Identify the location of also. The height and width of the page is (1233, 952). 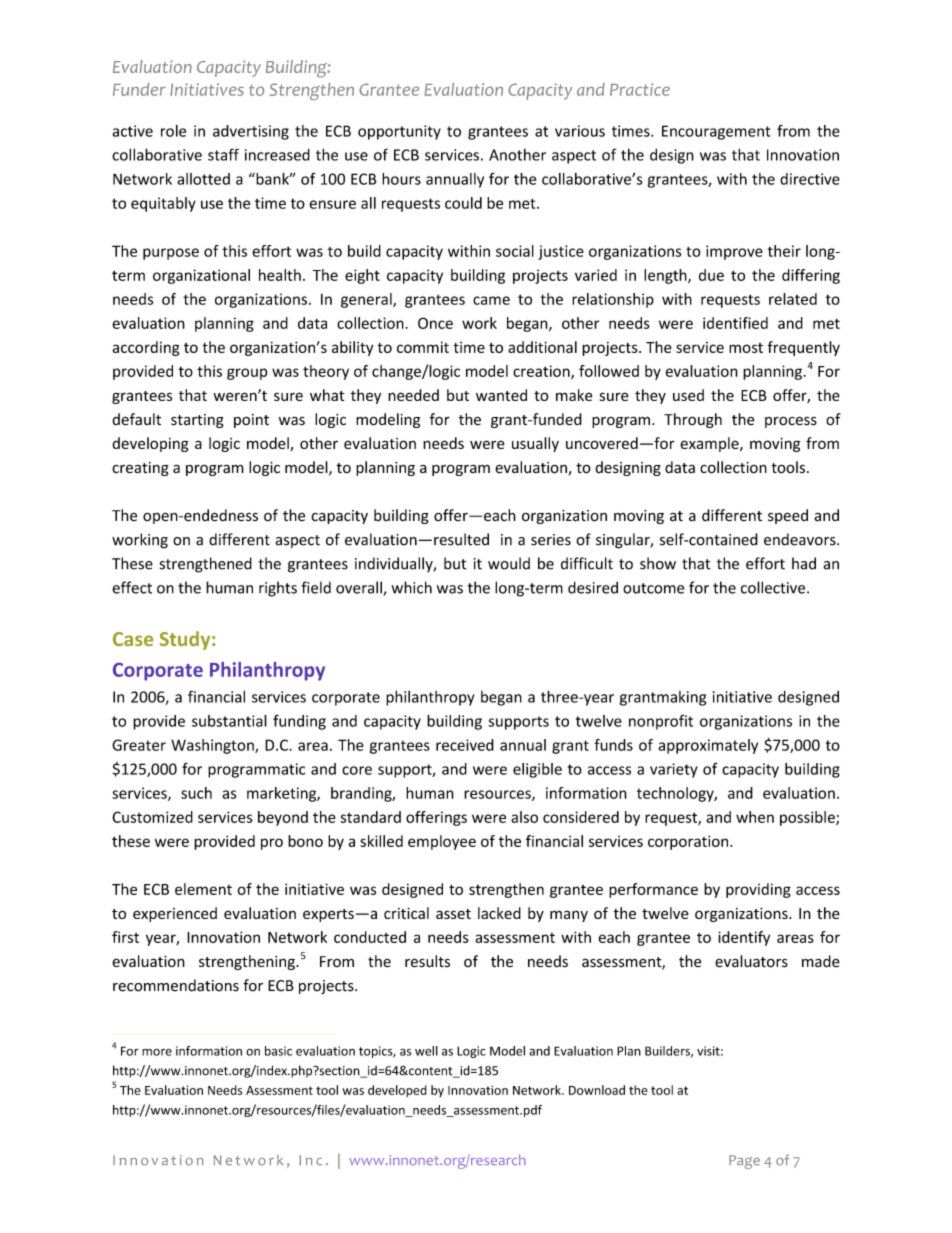
(524, 817).
